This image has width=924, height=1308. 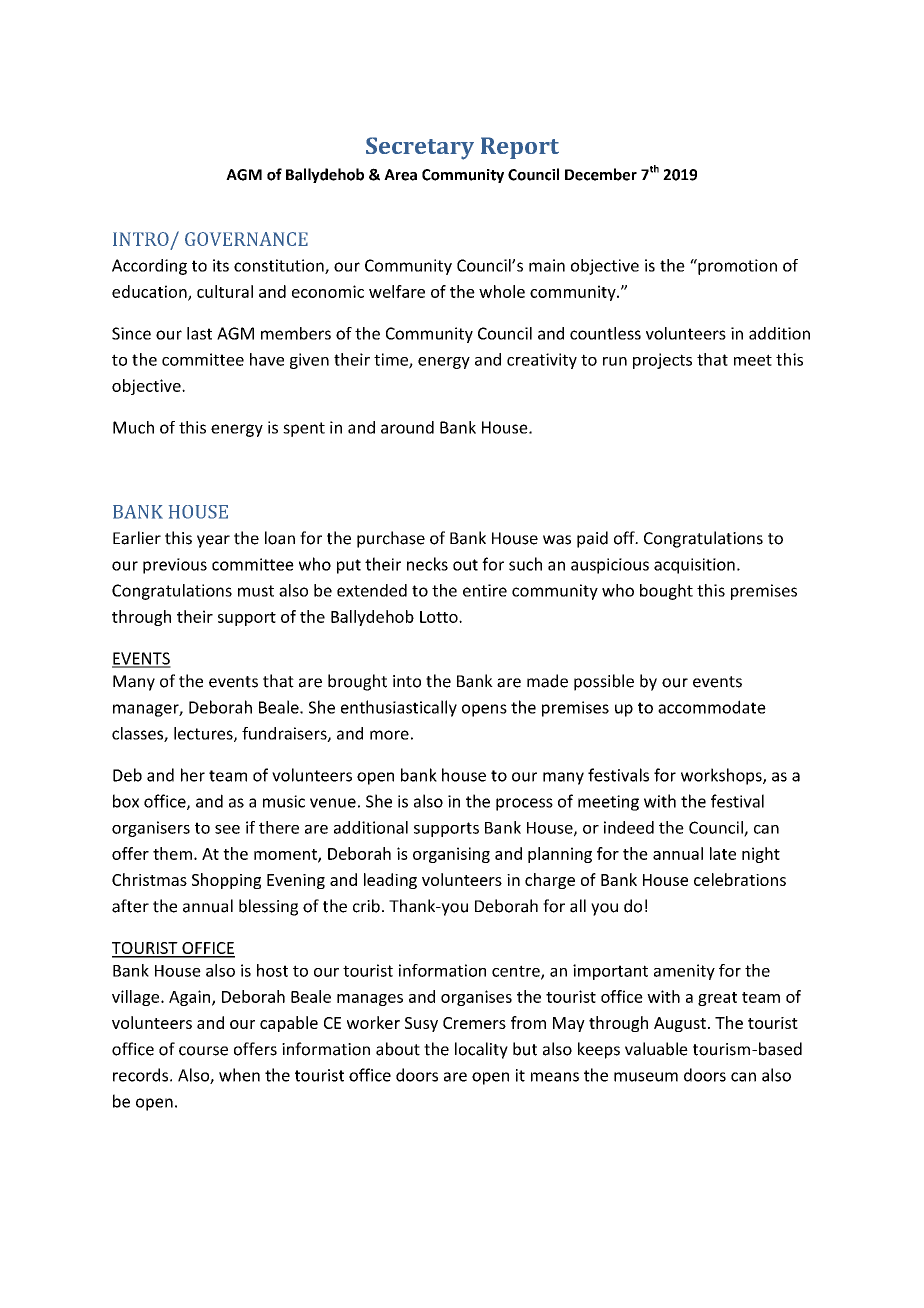 What do you see at coordinates (451, 855) in the image?
I see `organising` at bounding box center [451, 855].
